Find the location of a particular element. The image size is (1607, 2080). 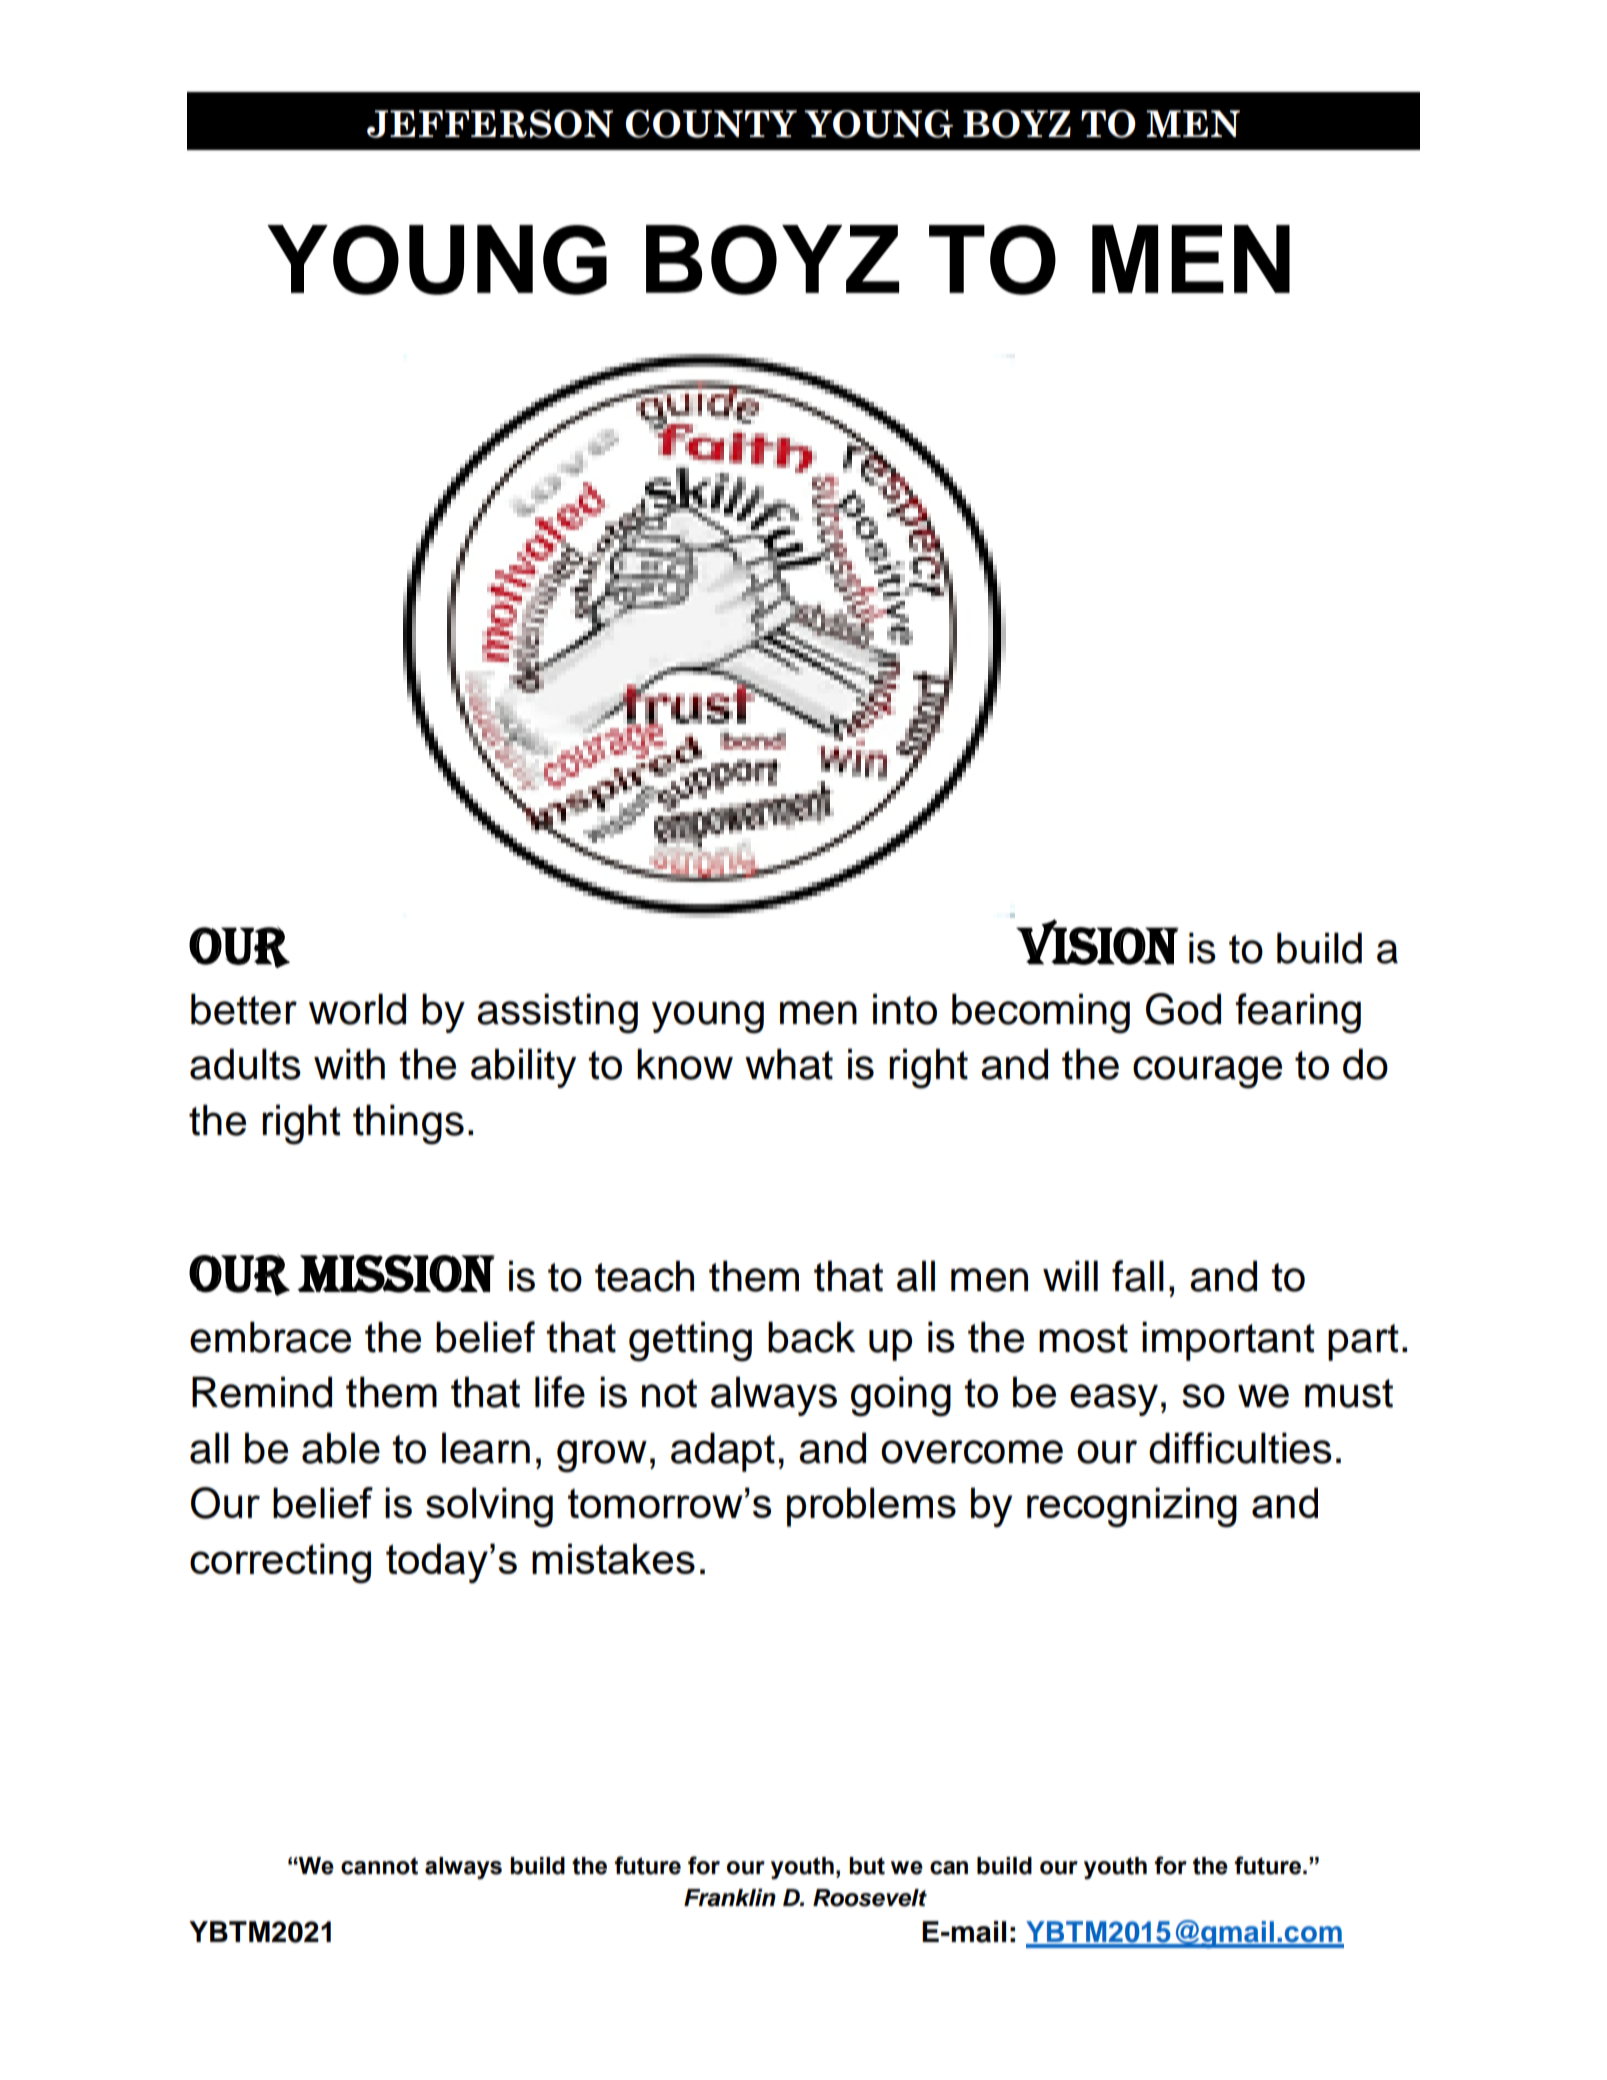

world is located at coordinates (357, 1009).
